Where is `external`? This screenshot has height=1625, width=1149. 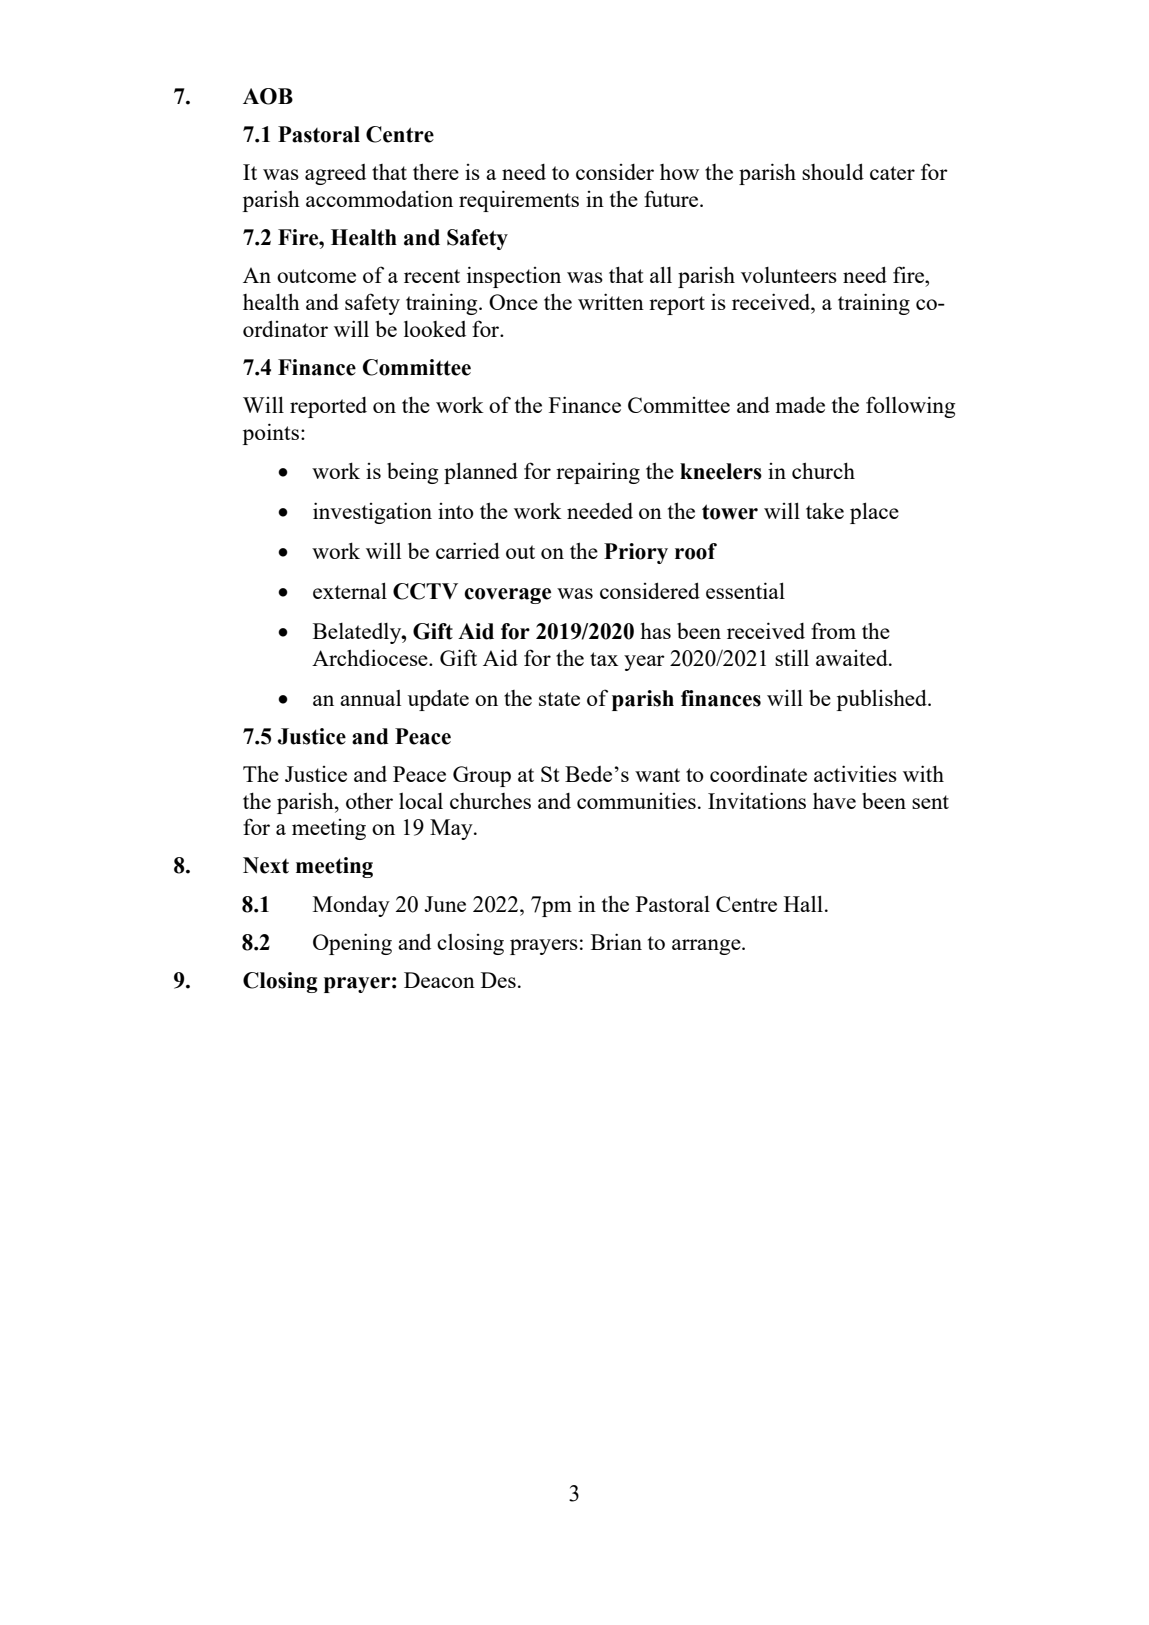
external is located at coordinates (350, 590).
